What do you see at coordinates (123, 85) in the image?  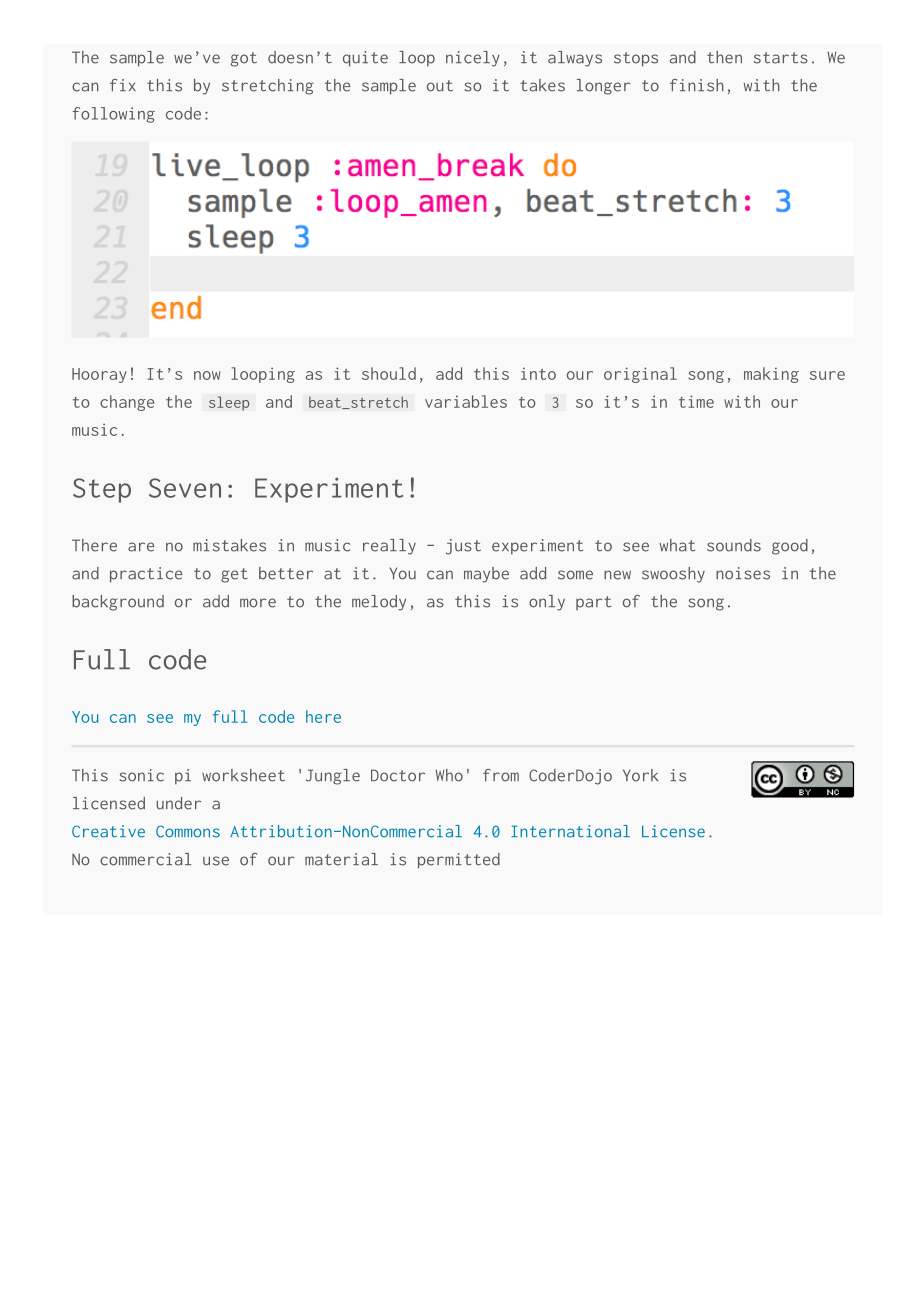 I see `fix` at bounding box center [123, 85].
